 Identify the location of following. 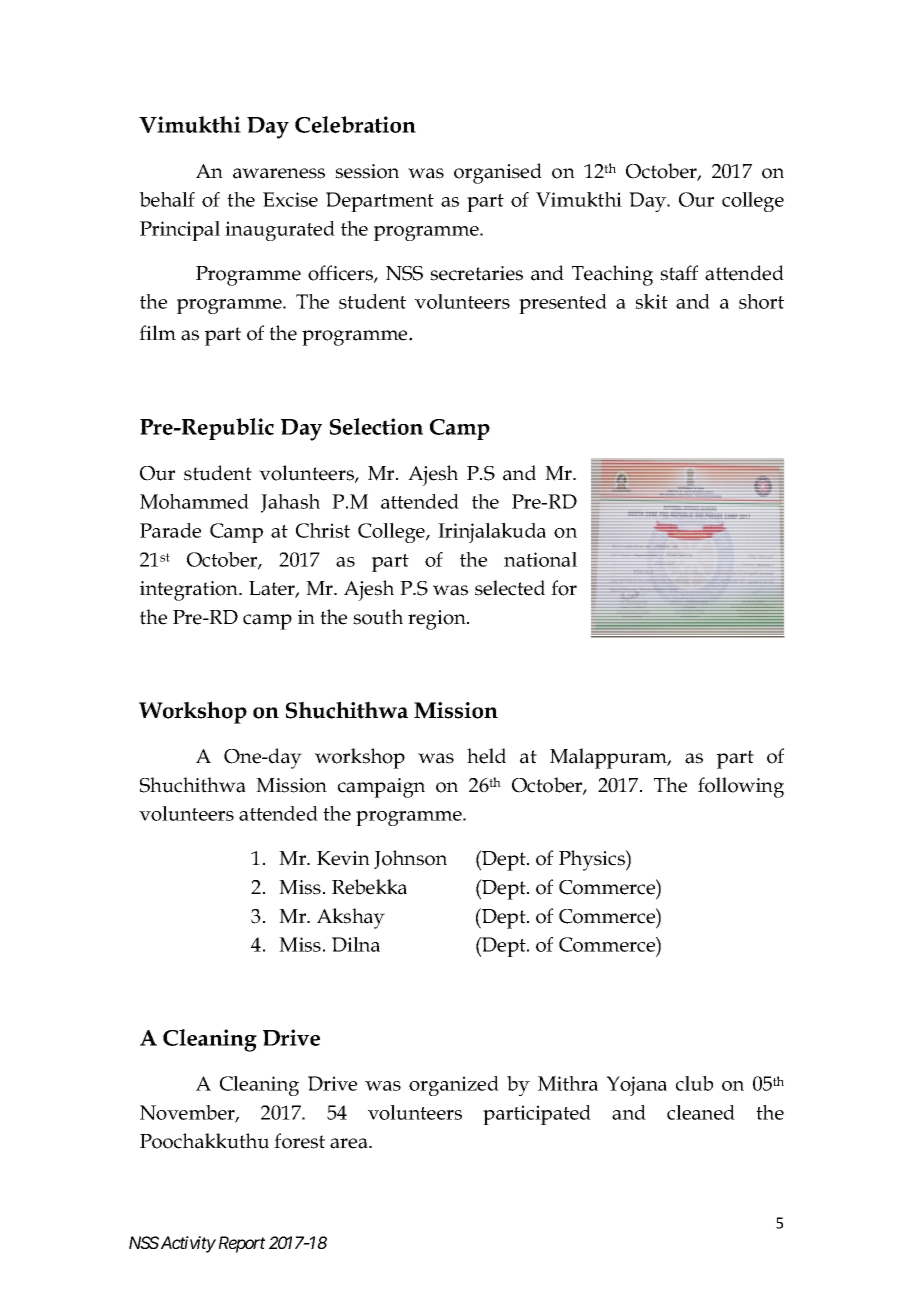
(741, 787).
